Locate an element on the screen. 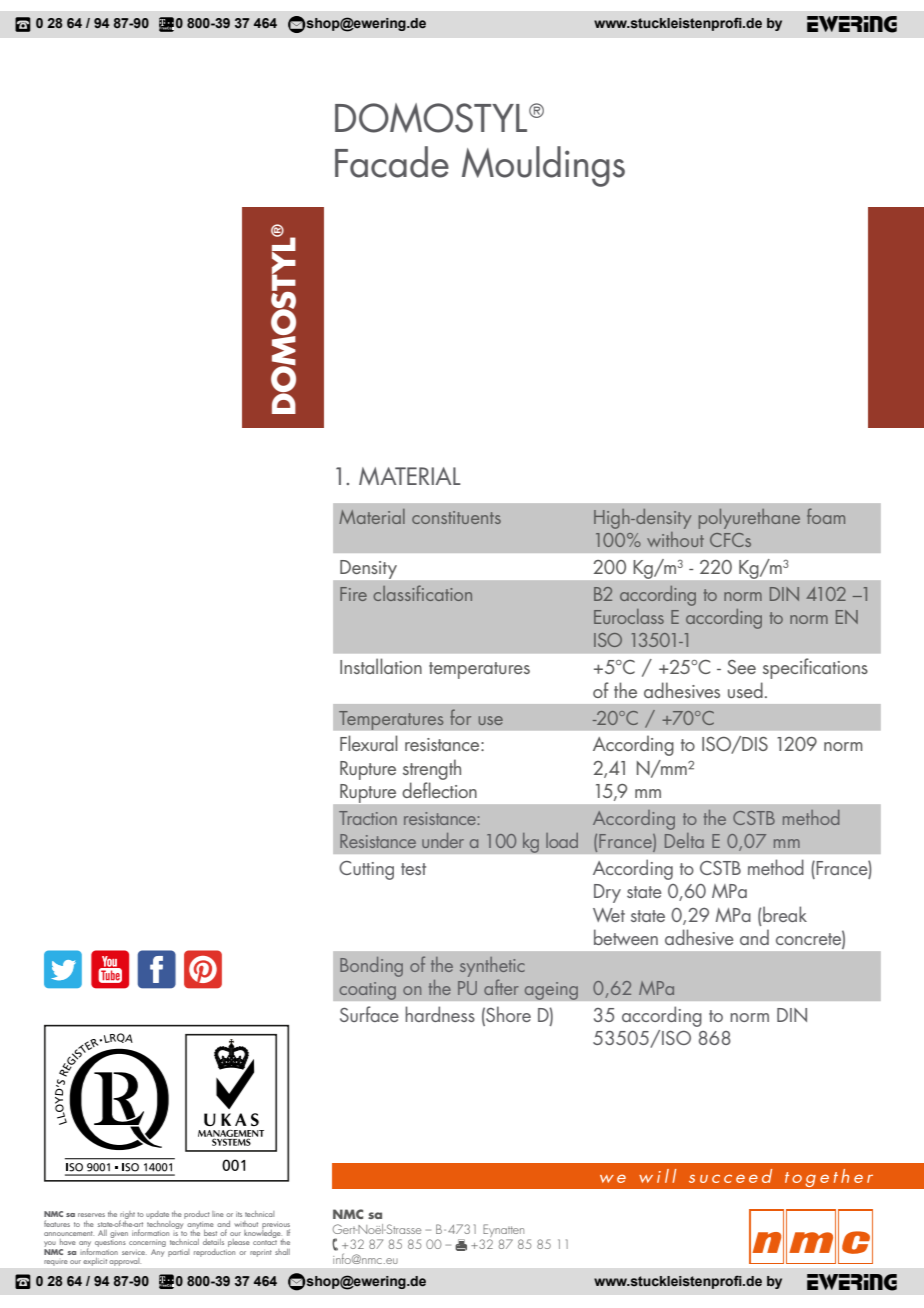  update is located at coordinates (158, 1216).
